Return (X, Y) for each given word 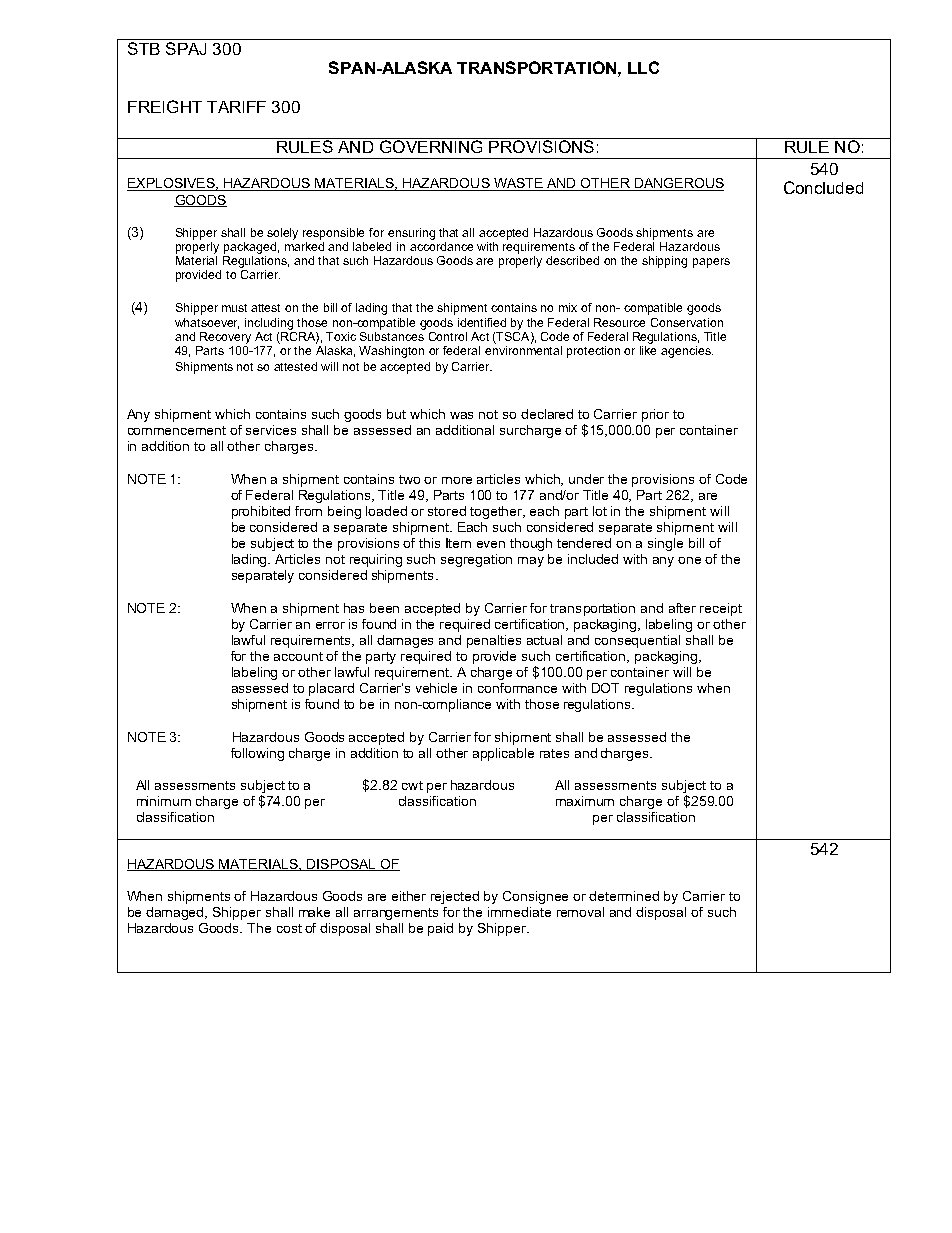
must (234, 308)
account (298, 656)
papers (711, 263)
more (457, 480)
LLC (643, 67)
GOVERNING (431, 145)
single (665, 544)
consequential (637, 641)
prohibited (261, 512)
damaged (176, 913)
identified (482, 322)
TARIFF (236, 107)
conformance (517, 688)
